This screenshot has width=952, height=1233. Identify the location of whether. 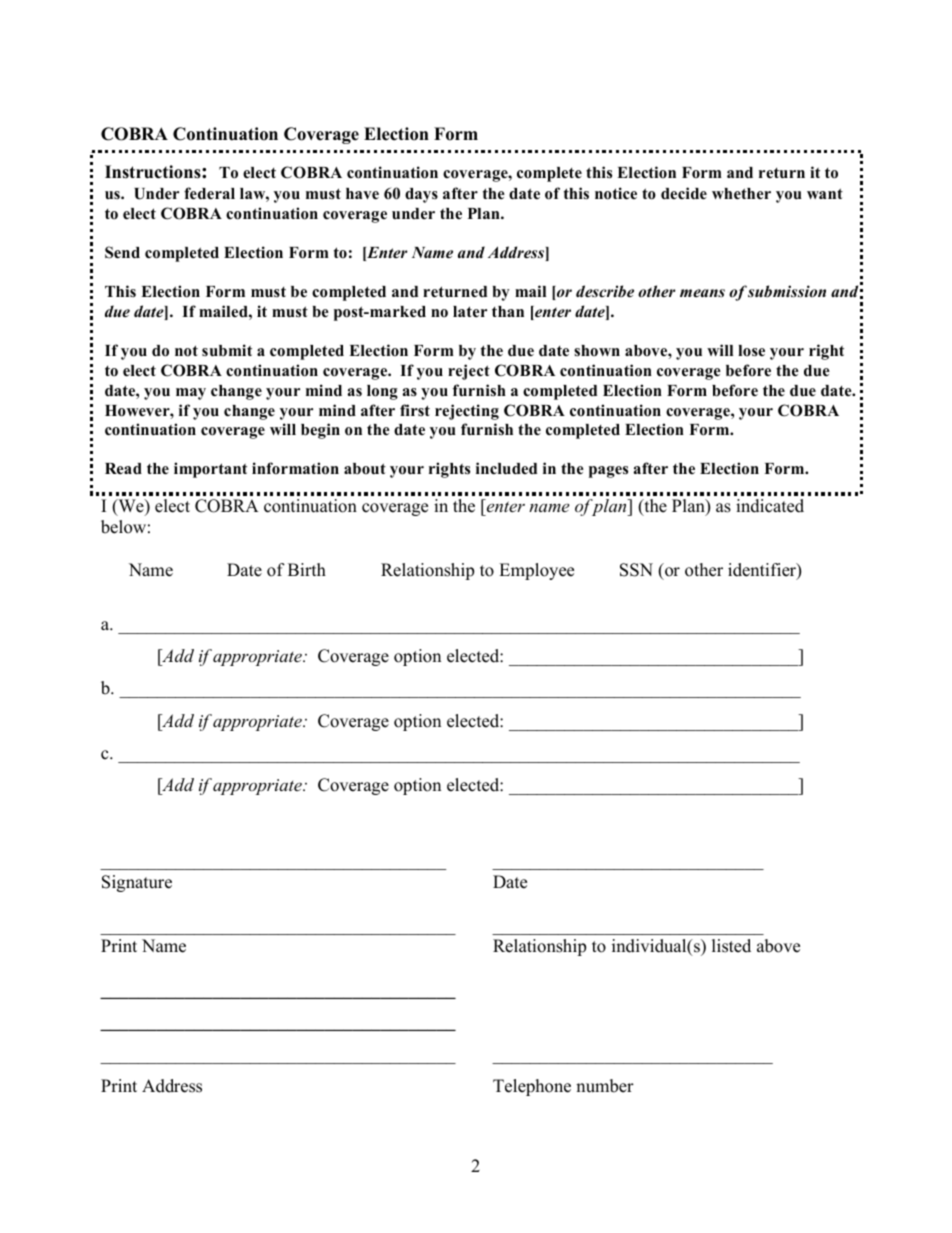
(741, 194).
